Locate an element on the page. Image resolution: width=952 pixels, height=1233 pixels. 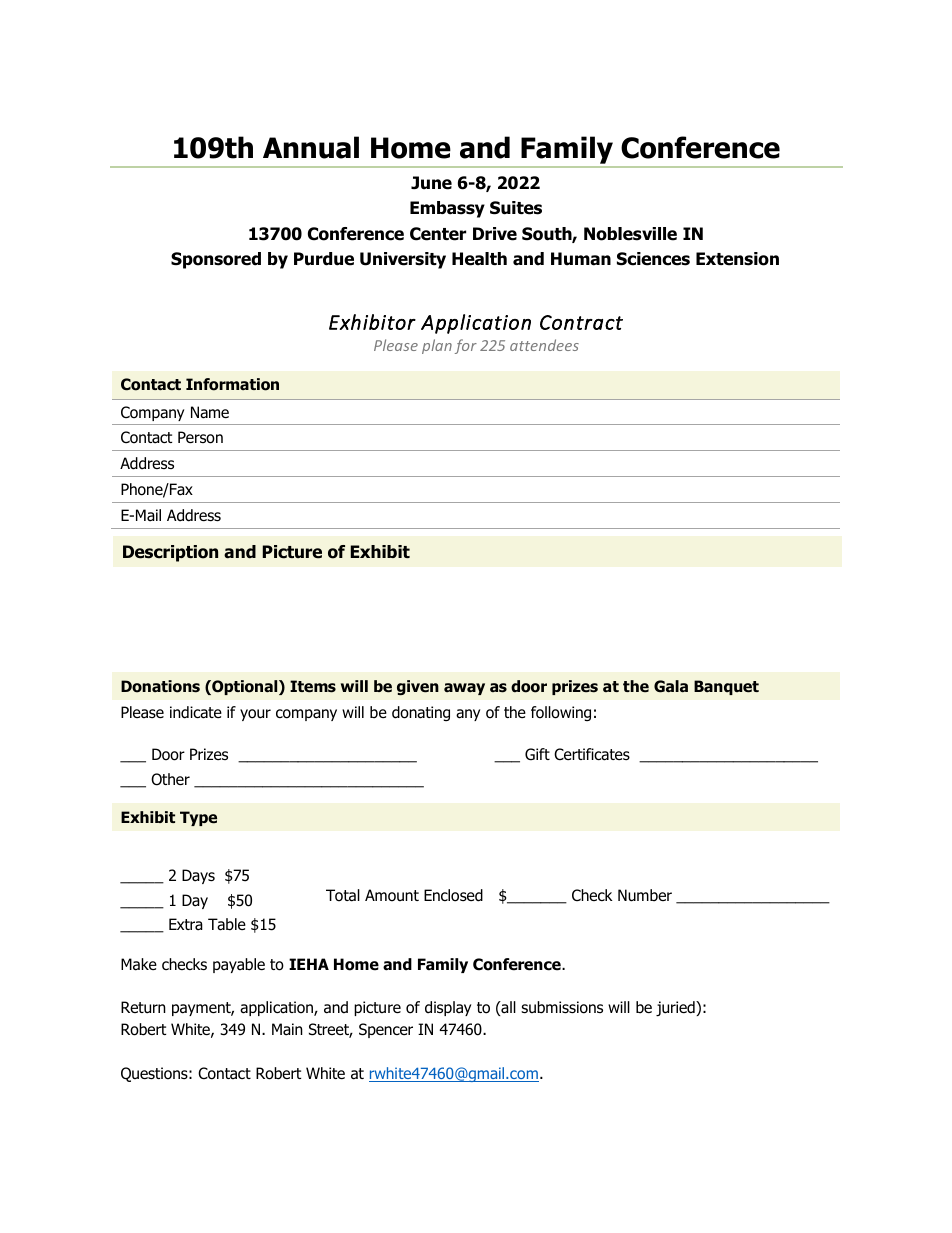
given is located at coordinates (418, 687).
